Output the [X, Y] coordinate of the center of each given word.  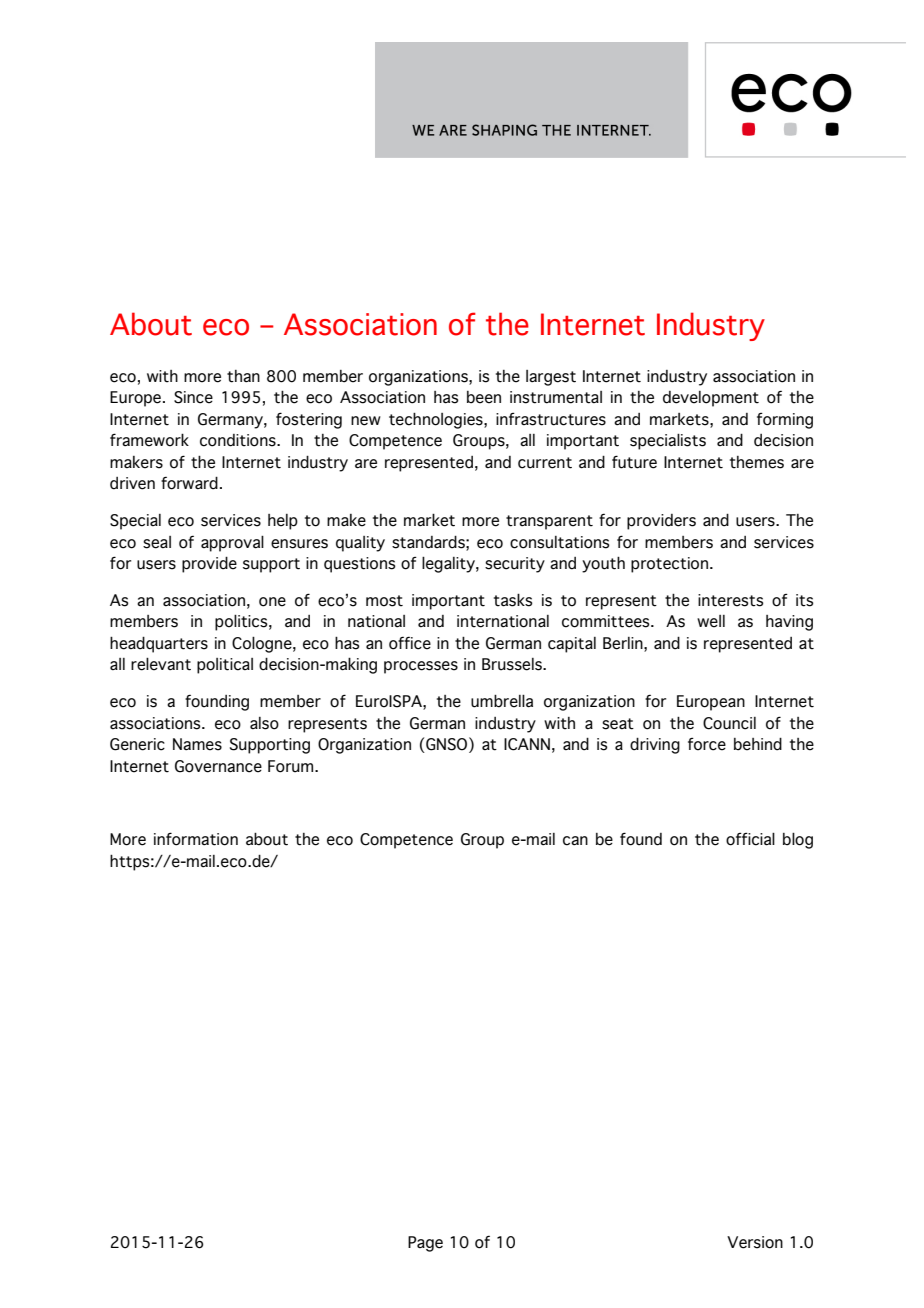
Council [729, 723]
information [196, 839]
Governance [218, 766]
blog [798, 840]
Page [425, 1244]
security [515, 565]
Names [197, 744]
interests [731, 600]
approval [232, 543]
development [711, 399]
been [484, 397]
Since [193, 397]
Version [755, 1242]
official [750, 839]
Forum [292, 766]
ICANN [527, 744]
